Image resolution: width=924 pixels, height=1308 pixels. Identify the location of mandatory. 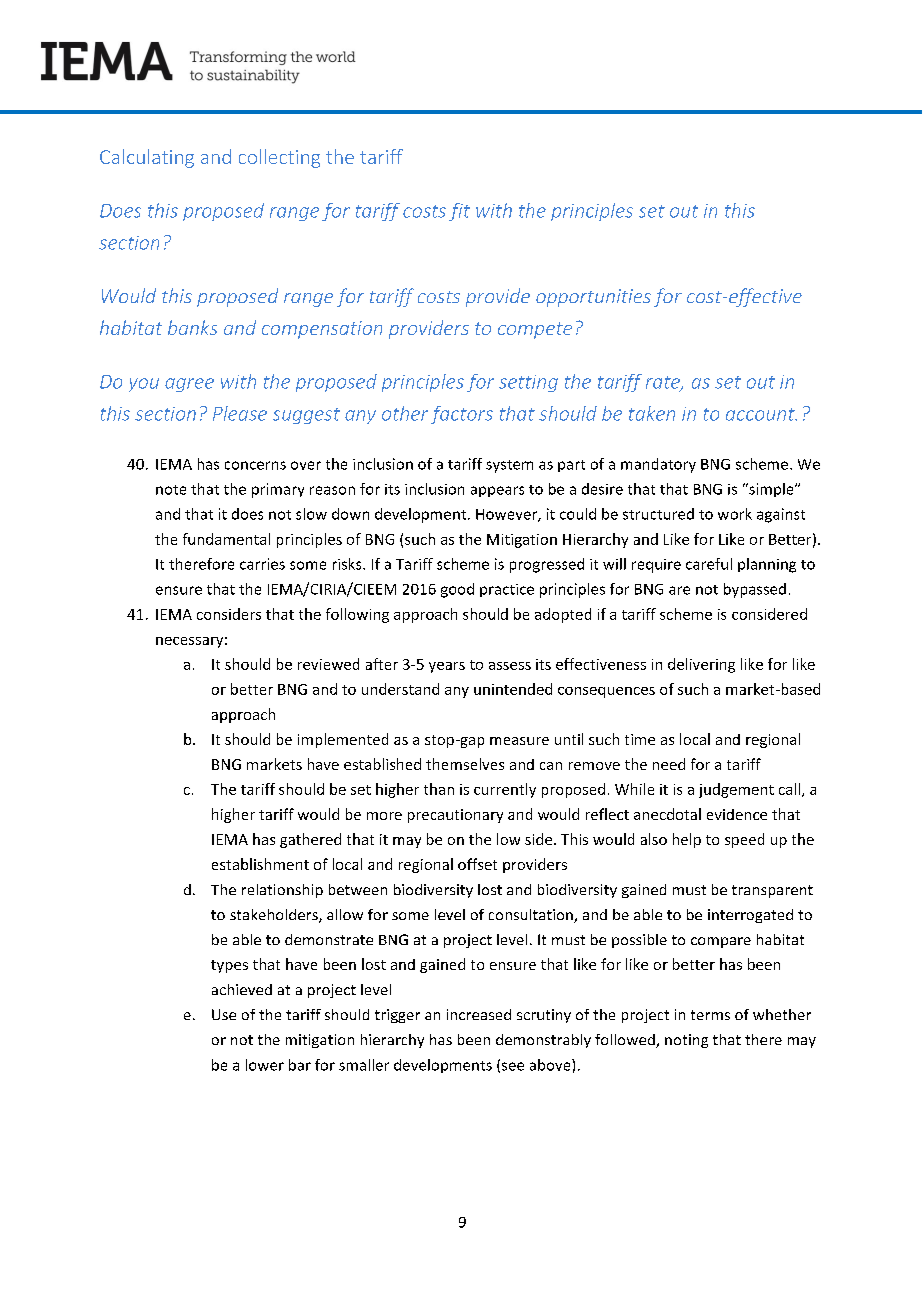
(658, 465).
